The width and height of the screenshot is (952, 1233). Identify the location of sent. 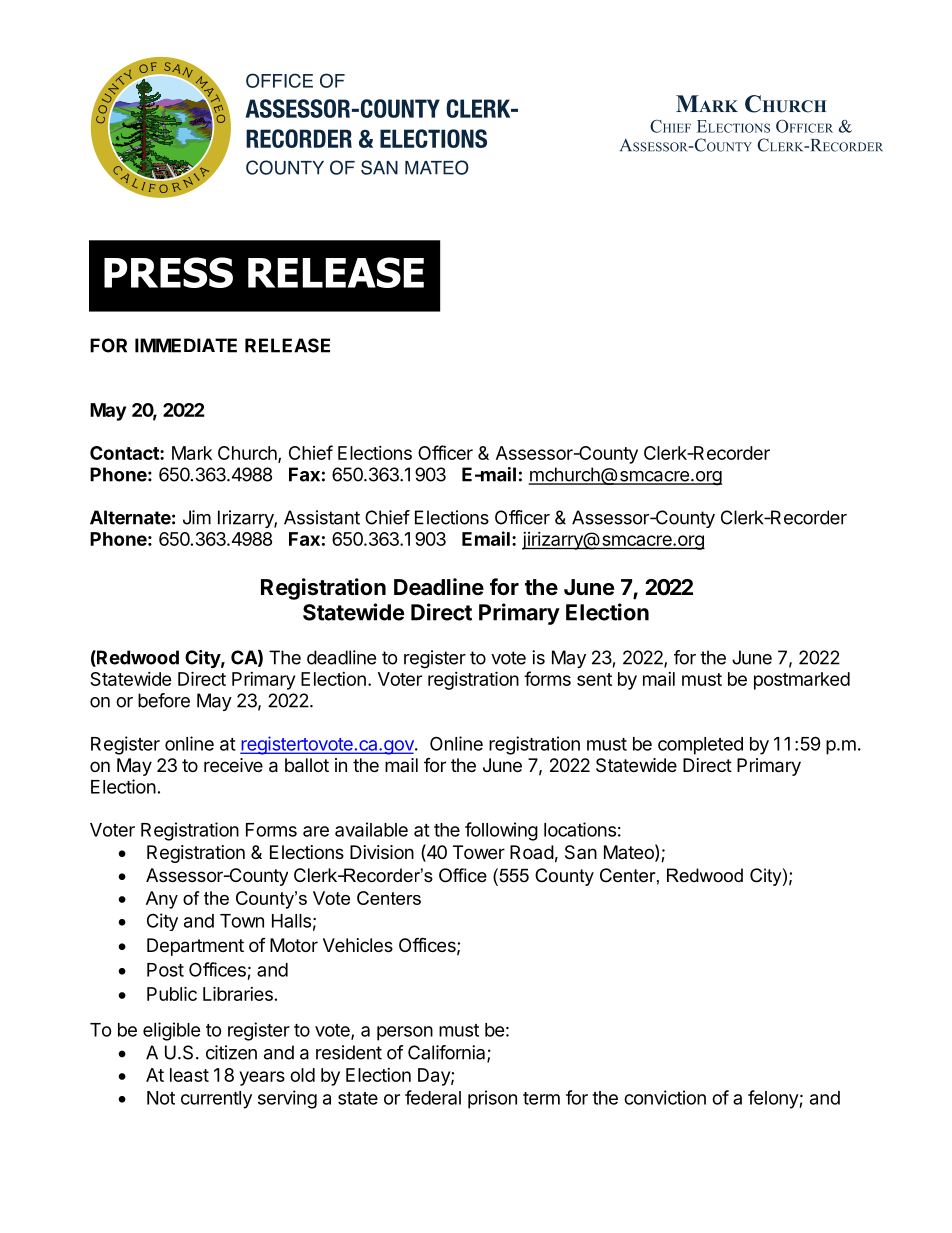
(594, 679).
